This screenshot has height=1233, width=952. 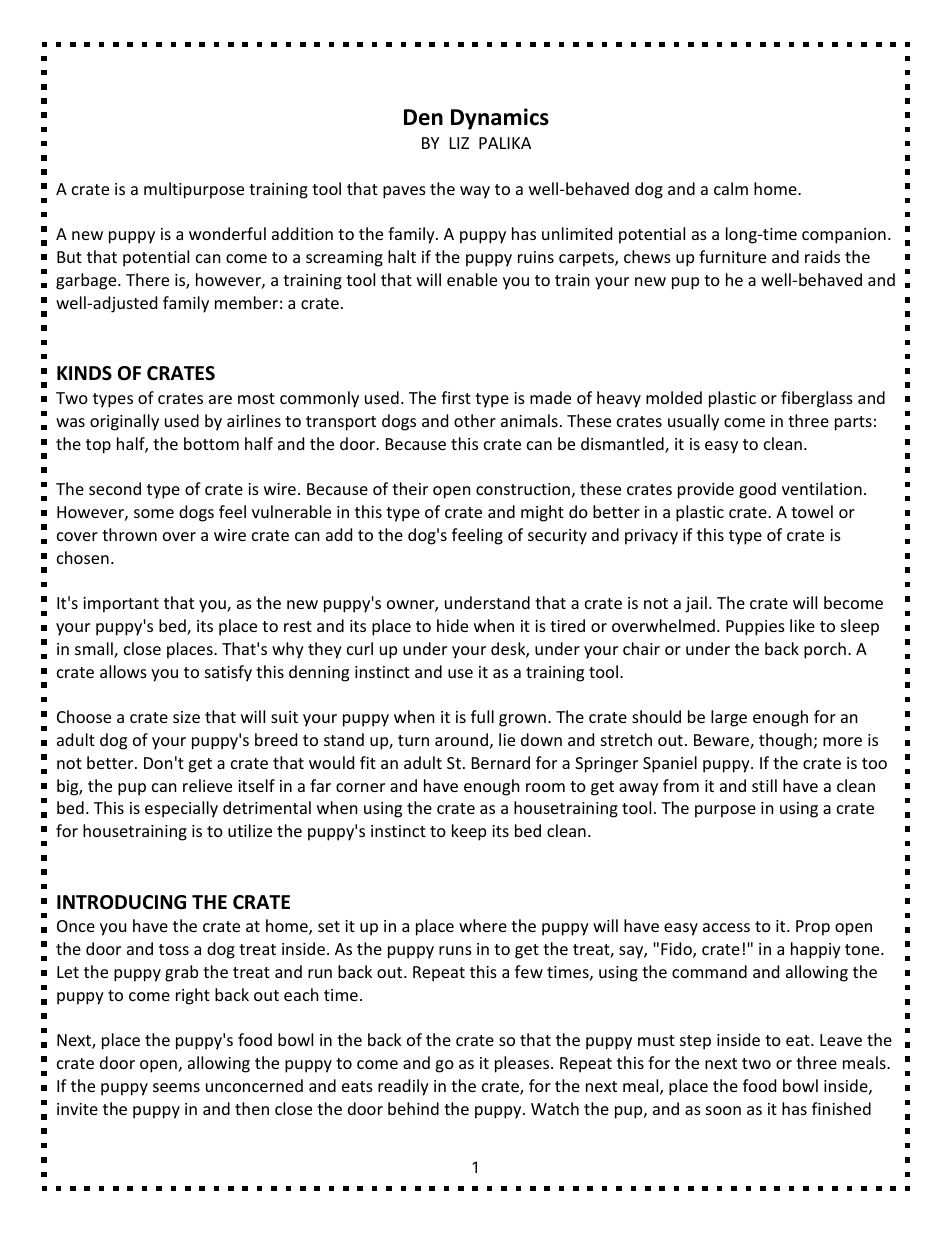 I want to click on relieve, so click(x=207, y=785).
